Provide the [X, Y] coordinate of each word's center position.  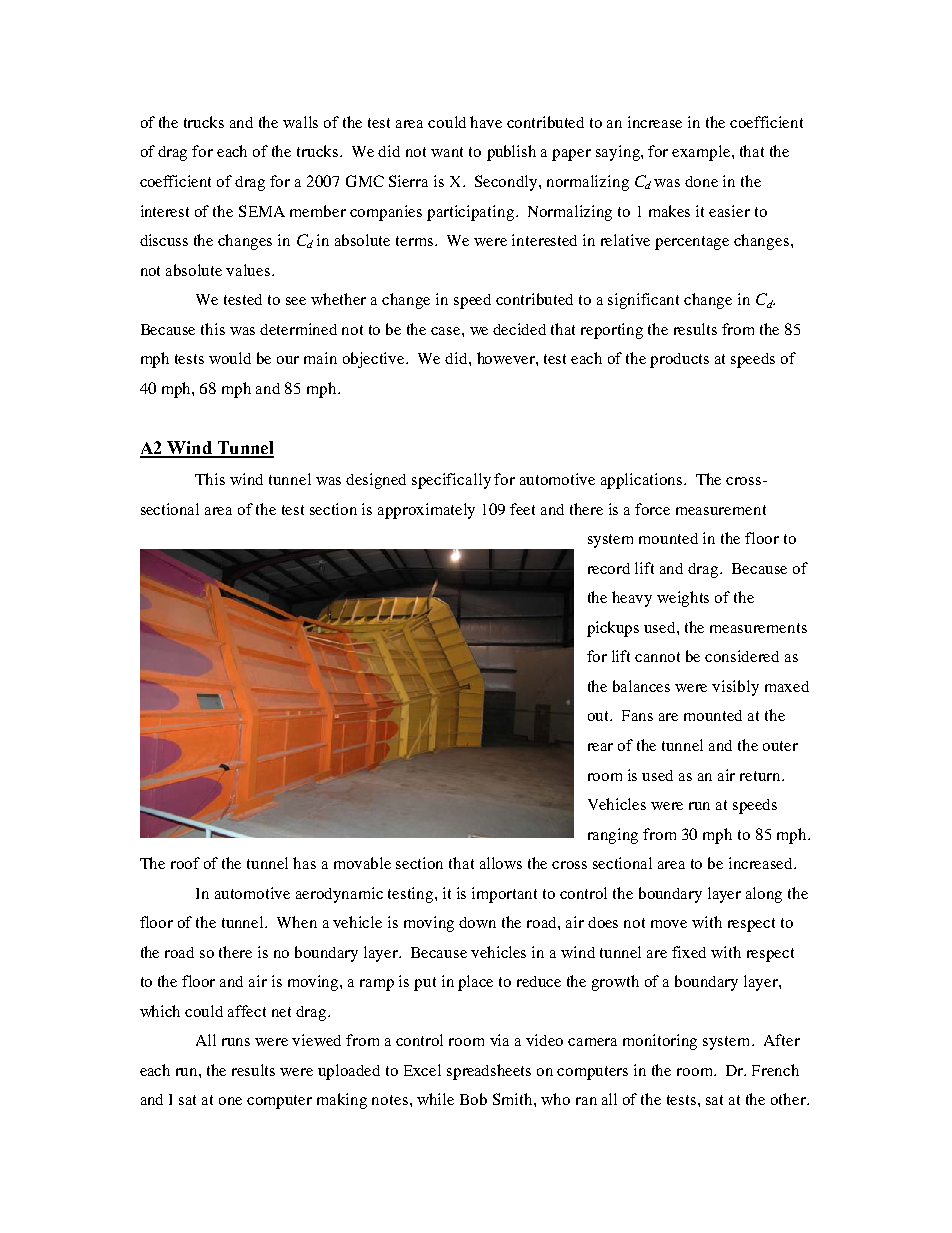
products [679, 360]
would [230, 358]
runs [236, 1042]
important [504, 895]
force [652, 509]
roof [185, 863]
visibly [735, 688]
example [702, 153]
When [297, 922]
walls [300, 122]
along [764, 895]
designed [376, 481]
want [447, 152]
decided [519, 329]
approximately [426, 511]
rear [600, 747]
